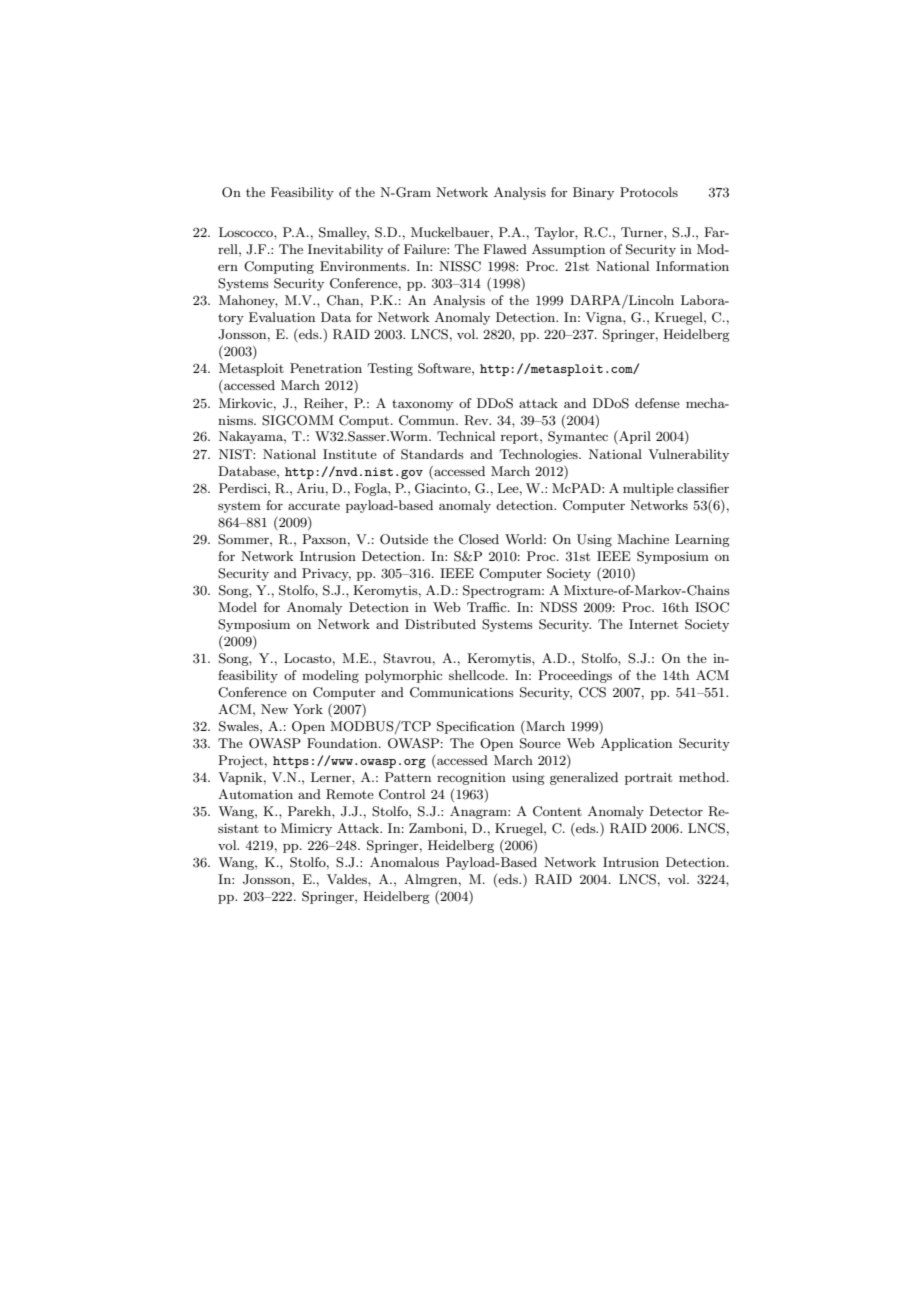 This document has width=924, height=1308. What do you see at coordinates (308, 709) in the document?
I see `York` at bounding box center [308, 709].
